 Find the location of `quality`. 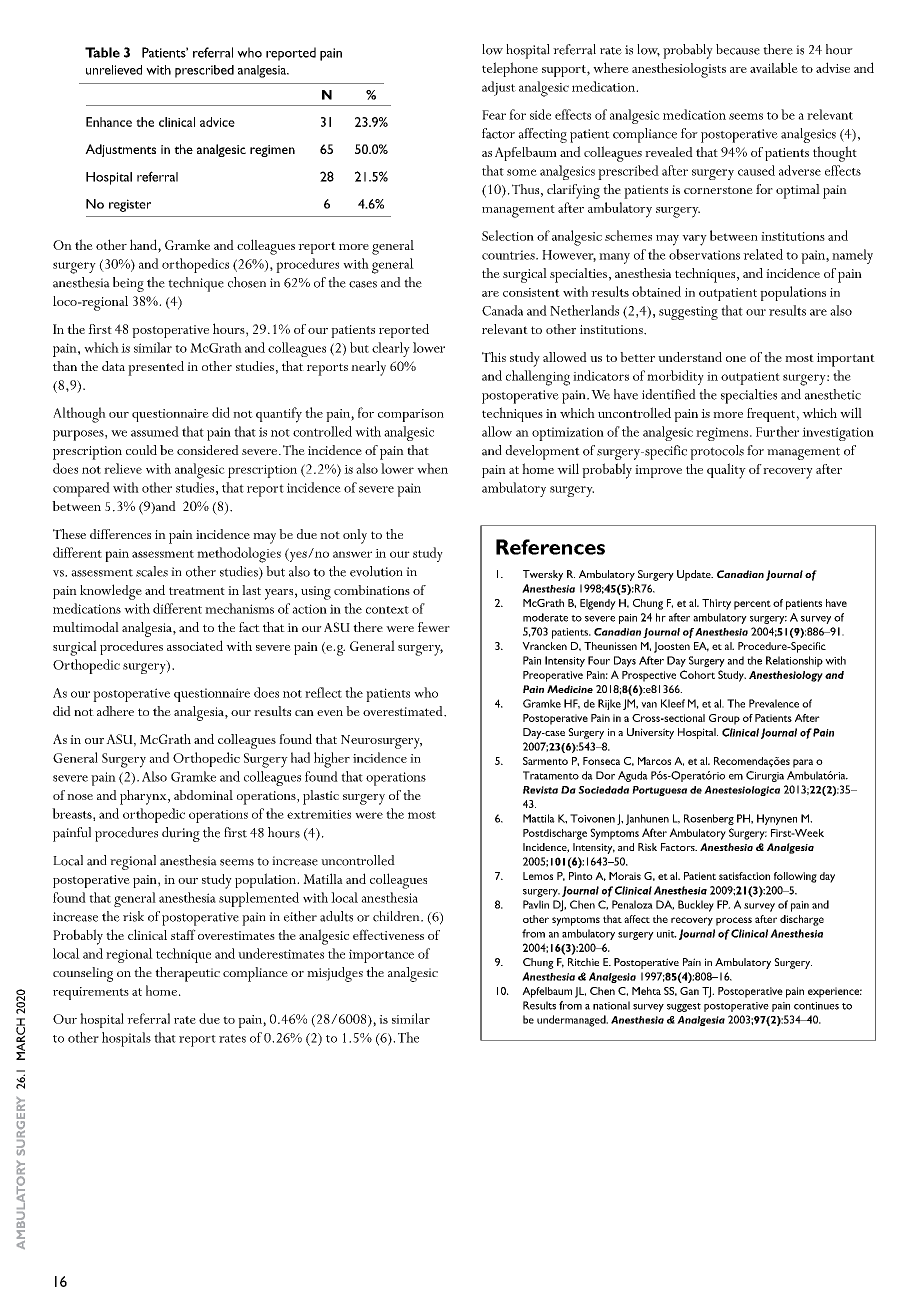

quality is located at coordinates (726, 471).
